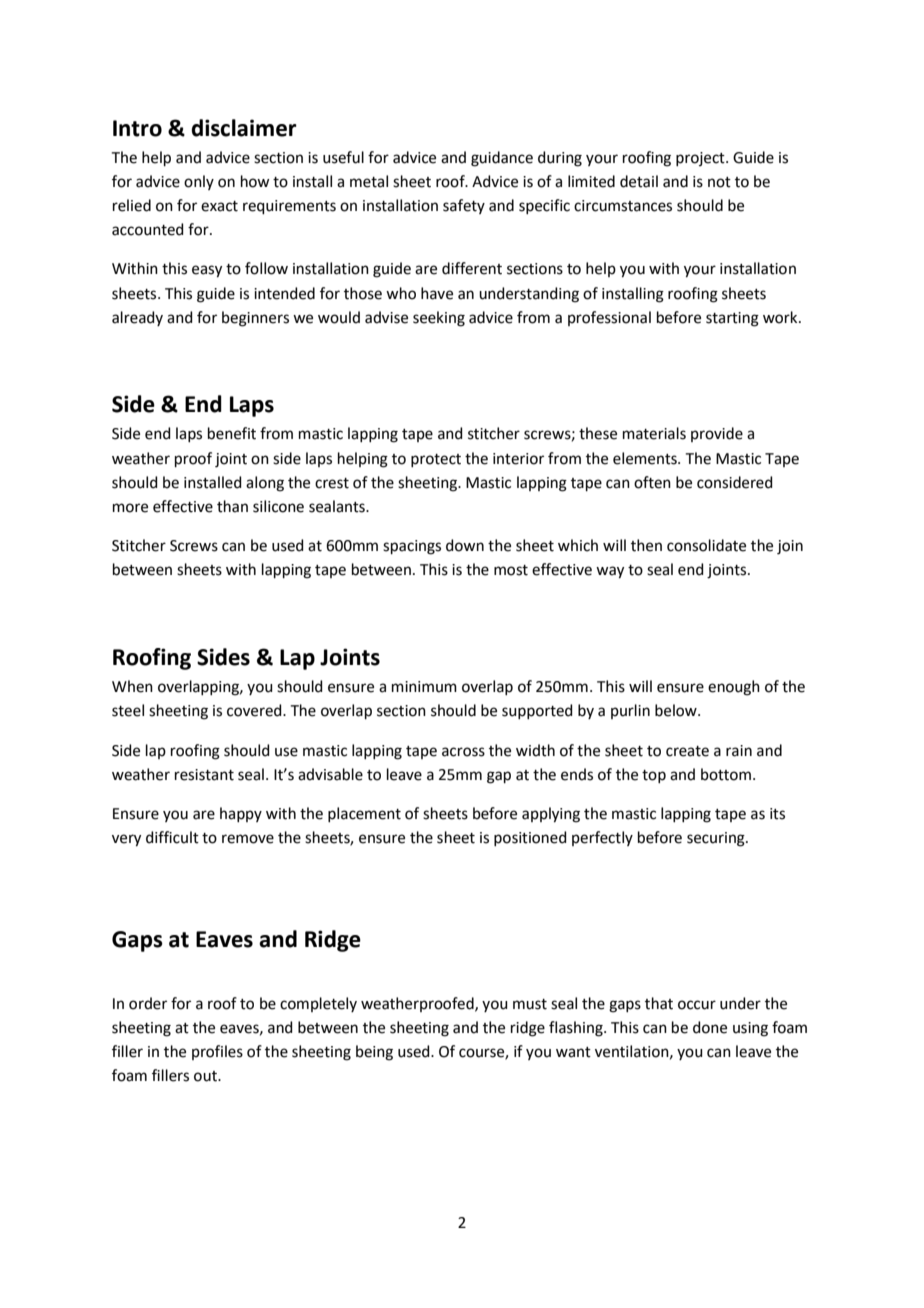 This document has height=1308, width=924. Describe the element at coordinates (511, 570) in the document. I see `most` at that location.
